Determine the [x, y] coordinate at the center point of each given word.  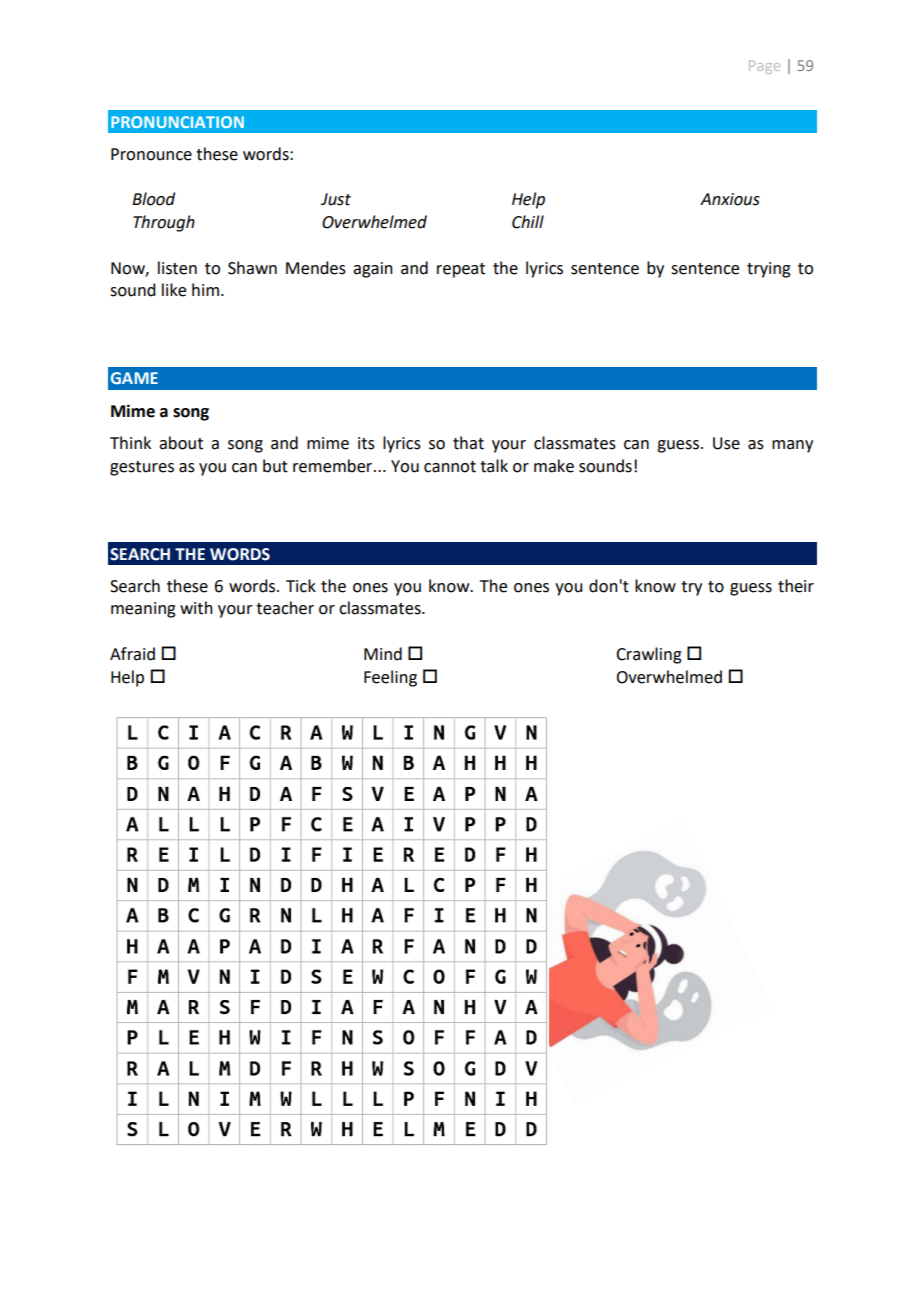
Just [336, 199]
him [205, 289]
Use [726, 443]
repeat [461, 270]
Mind [383, 654]
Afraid [132, 654]
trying [769, 270]
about [181, 443]
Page [764, 67]
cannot [450, 467]
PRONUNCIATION [177, 122]
